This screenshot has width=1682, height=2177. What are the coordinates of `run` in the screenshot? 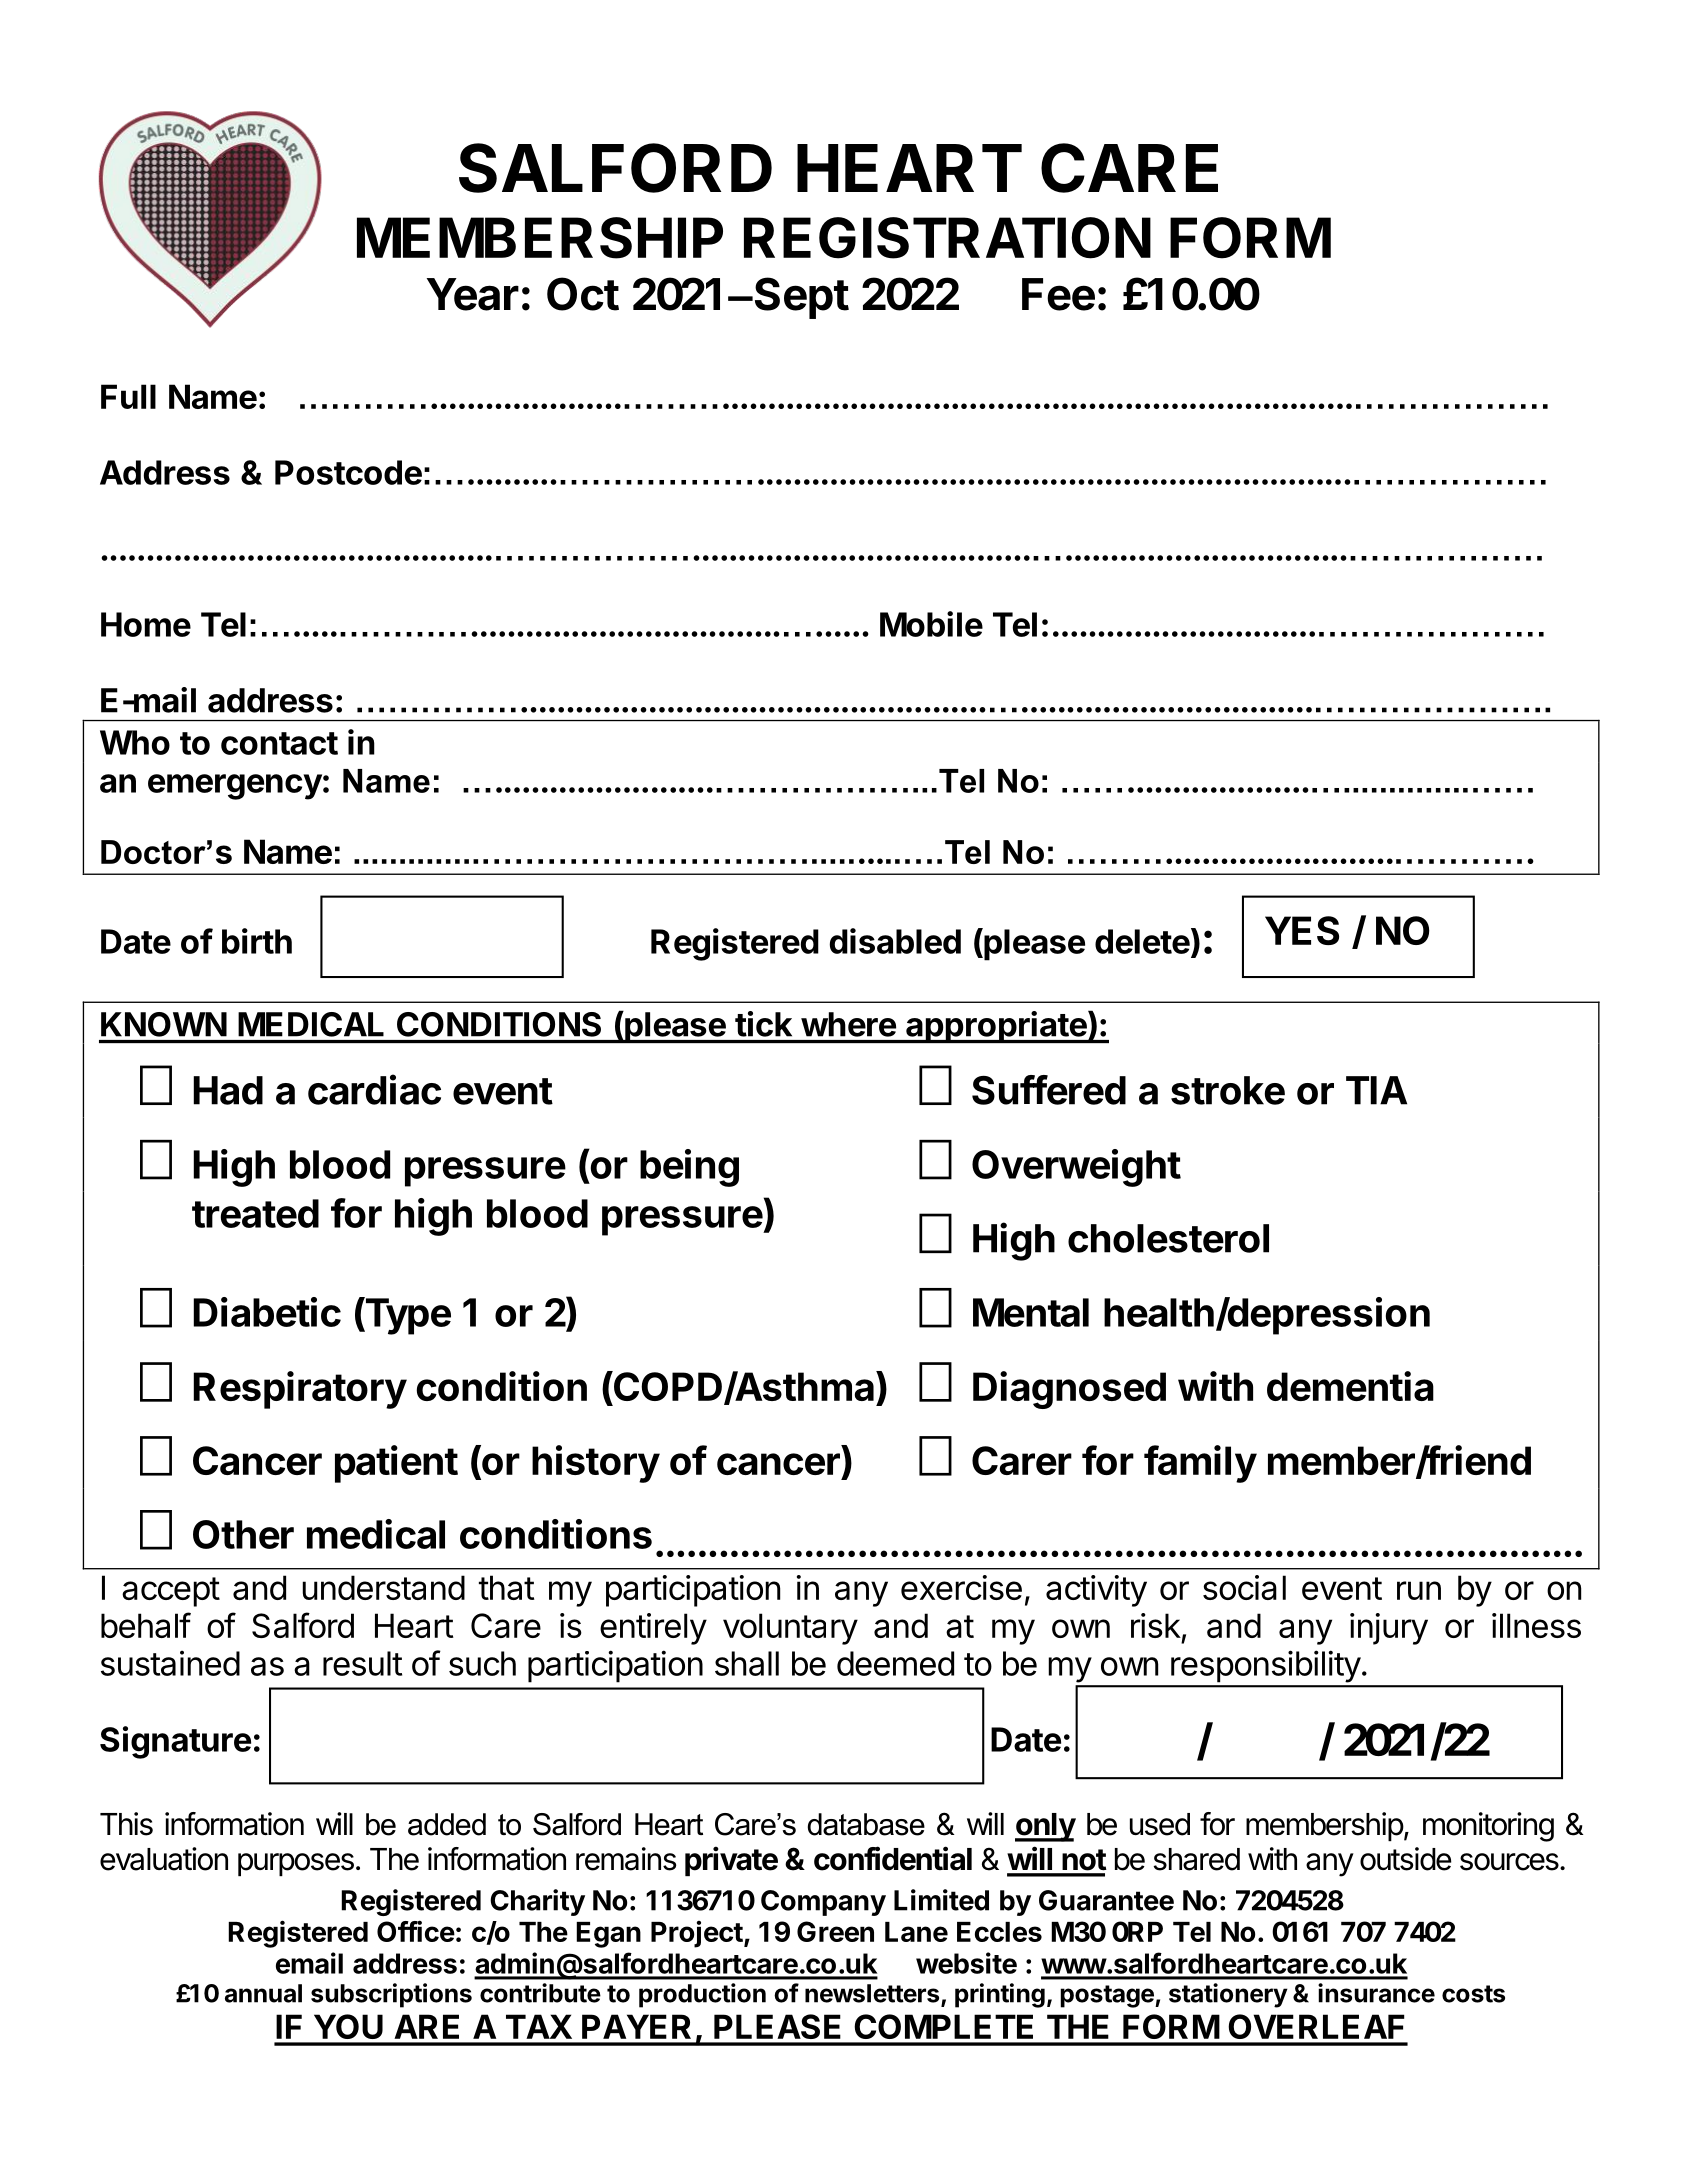 It's located at (1419, 1590).
